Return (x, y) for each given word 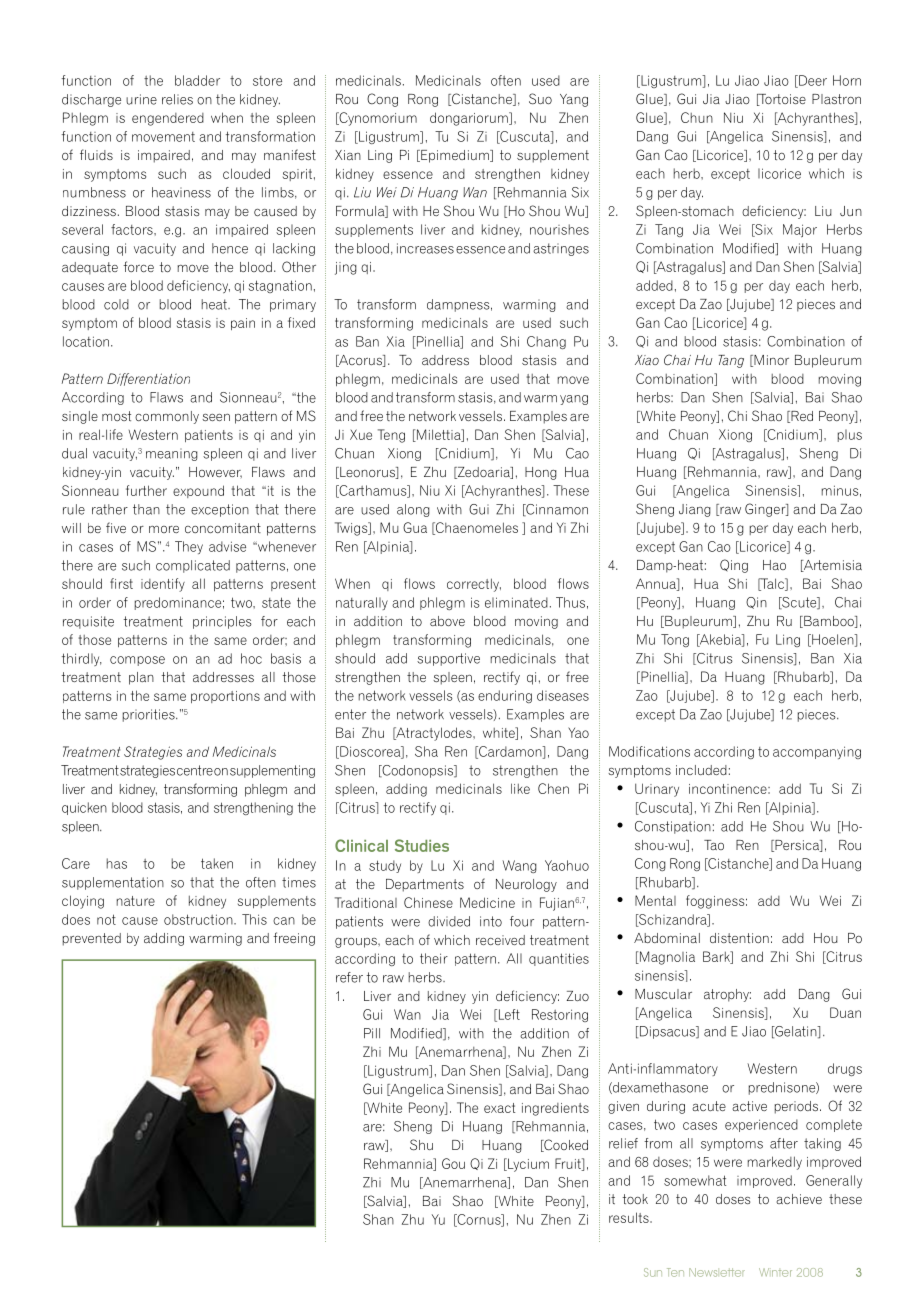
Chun (697, 117)
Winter (775, 1272)
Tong (675, 640)
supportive (448, 659)
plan (141, 678)
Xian (348, 155)
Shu (421, 1145)
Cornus (479, 1220)
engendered (168, 119)
